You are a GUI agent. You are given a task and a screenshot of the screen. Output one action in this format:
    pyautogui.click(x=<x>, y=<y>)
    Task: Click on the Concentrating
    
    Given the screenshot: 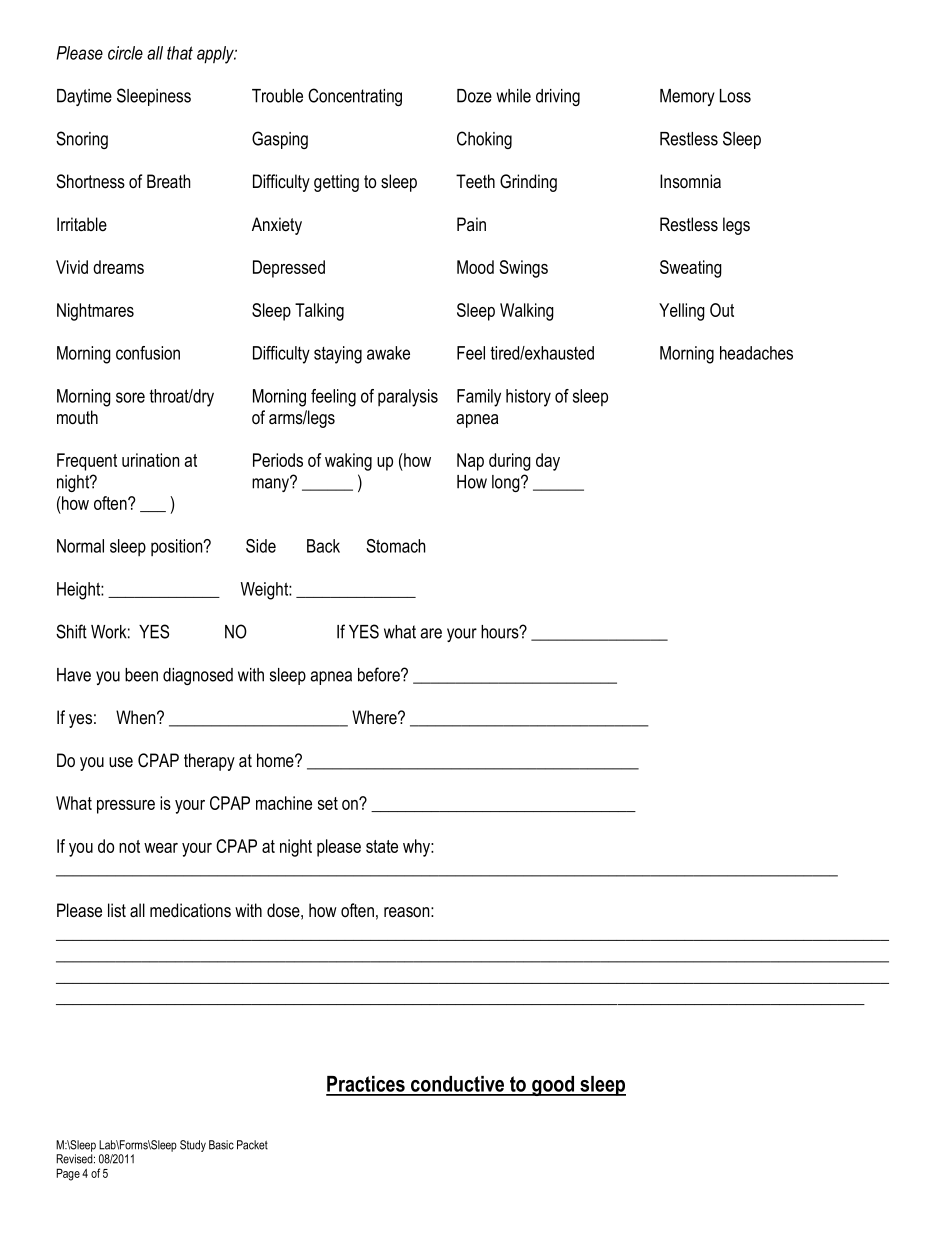 What is the action you would take?
    pyautogui.click(x=355, y=97)
